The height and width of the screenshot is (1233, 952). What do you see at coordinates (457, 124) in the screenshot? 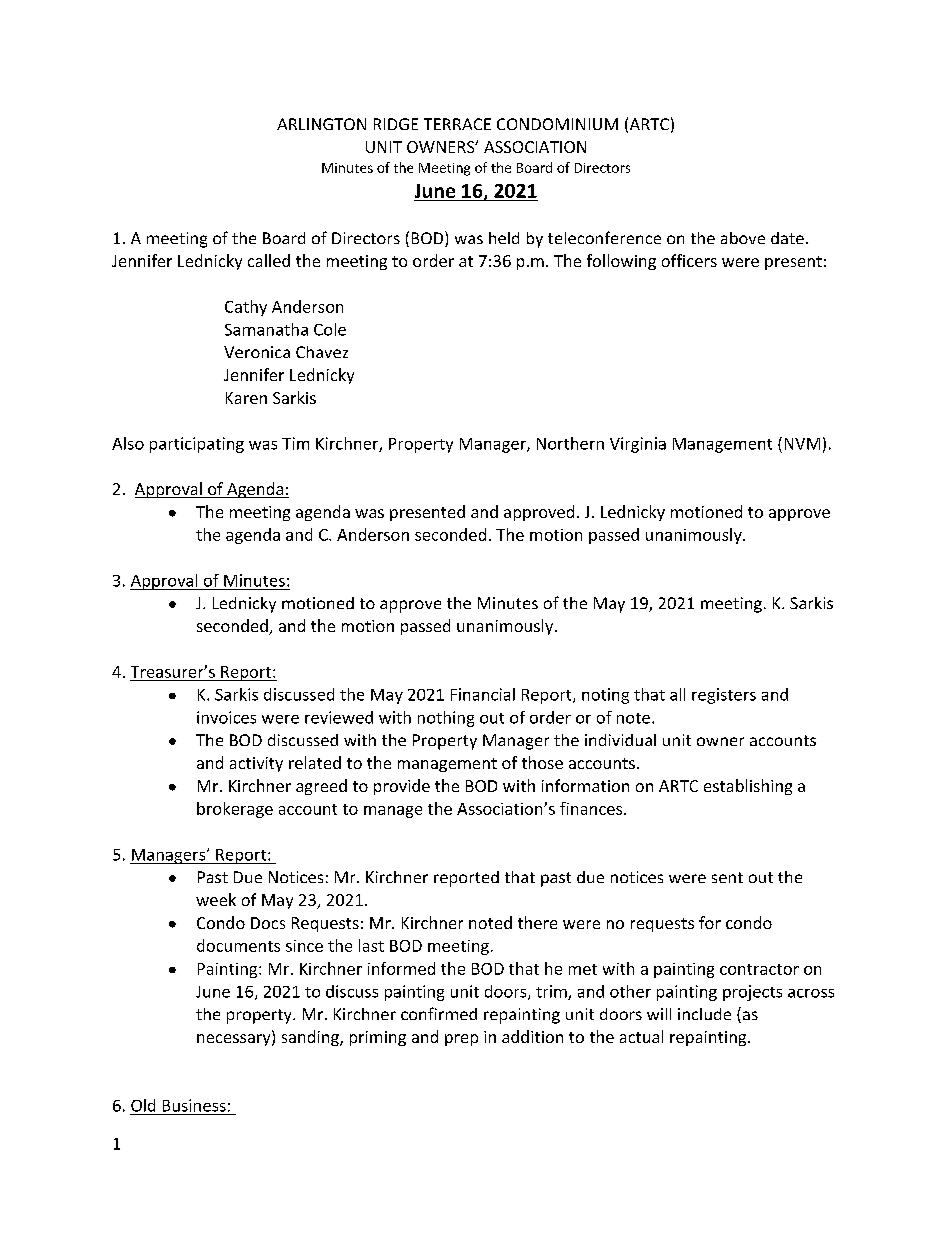
I see `TERRACE` at bounding box center [457, 124].
